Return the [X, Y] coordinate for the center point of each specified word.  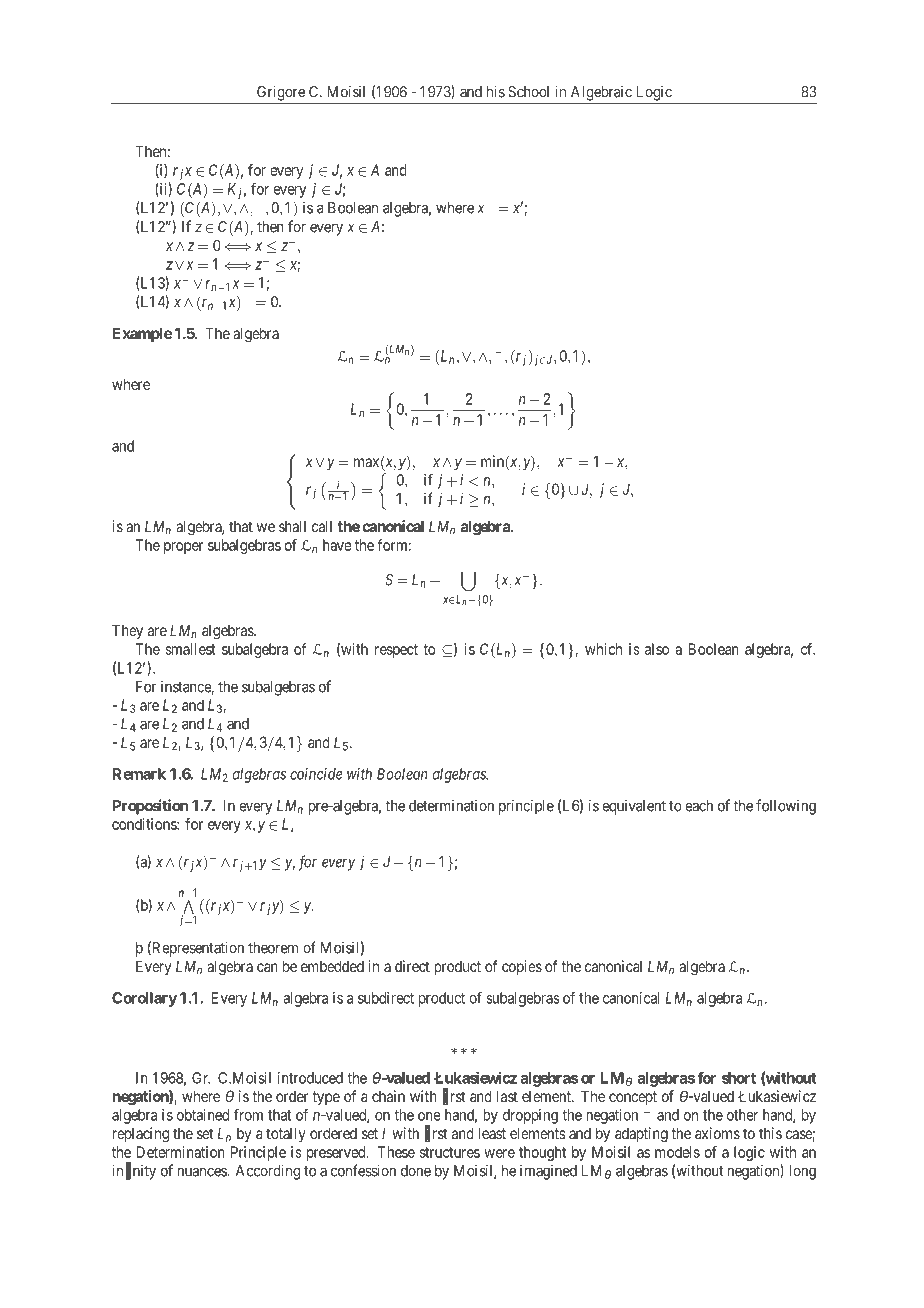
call [322, 526]
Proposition [150, 807]
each [699, 806]
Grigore [281, 93]
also [657, 649]
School [528, 92]
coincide [316, 774]
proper [183, 548]
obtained [203, 1115]
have [337, 545]
